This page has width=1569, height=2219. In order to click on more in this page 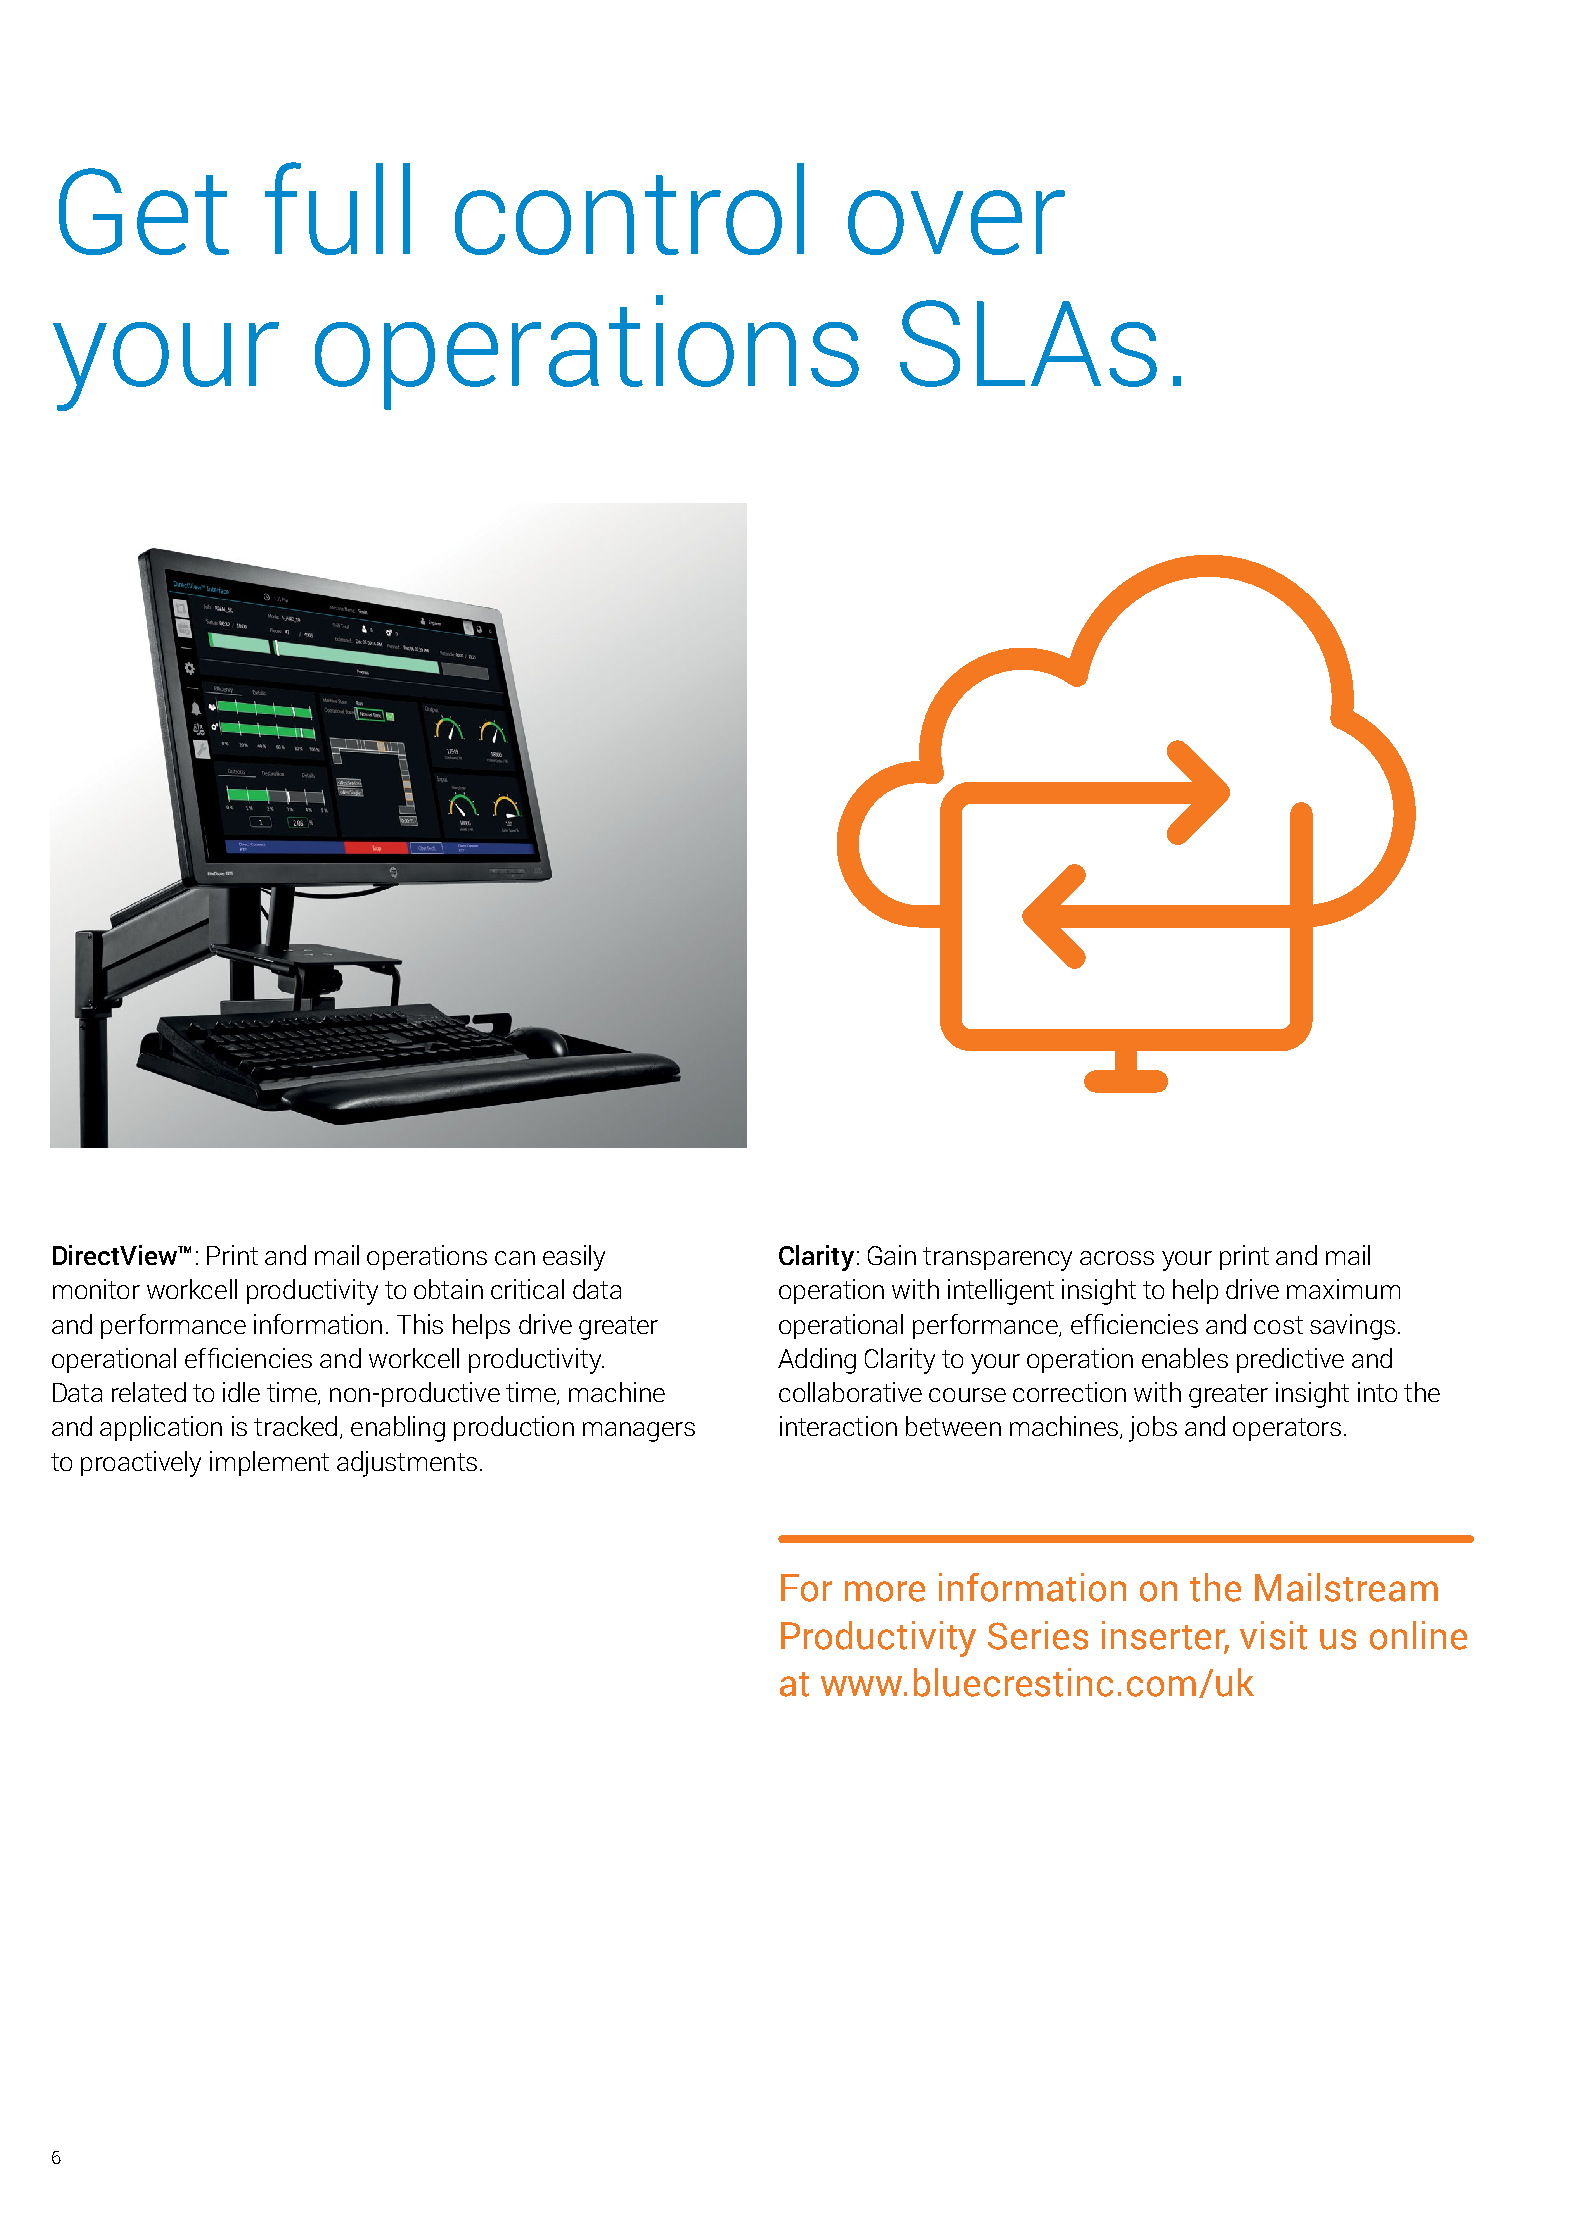, I will do `click(885, 1591)`.
